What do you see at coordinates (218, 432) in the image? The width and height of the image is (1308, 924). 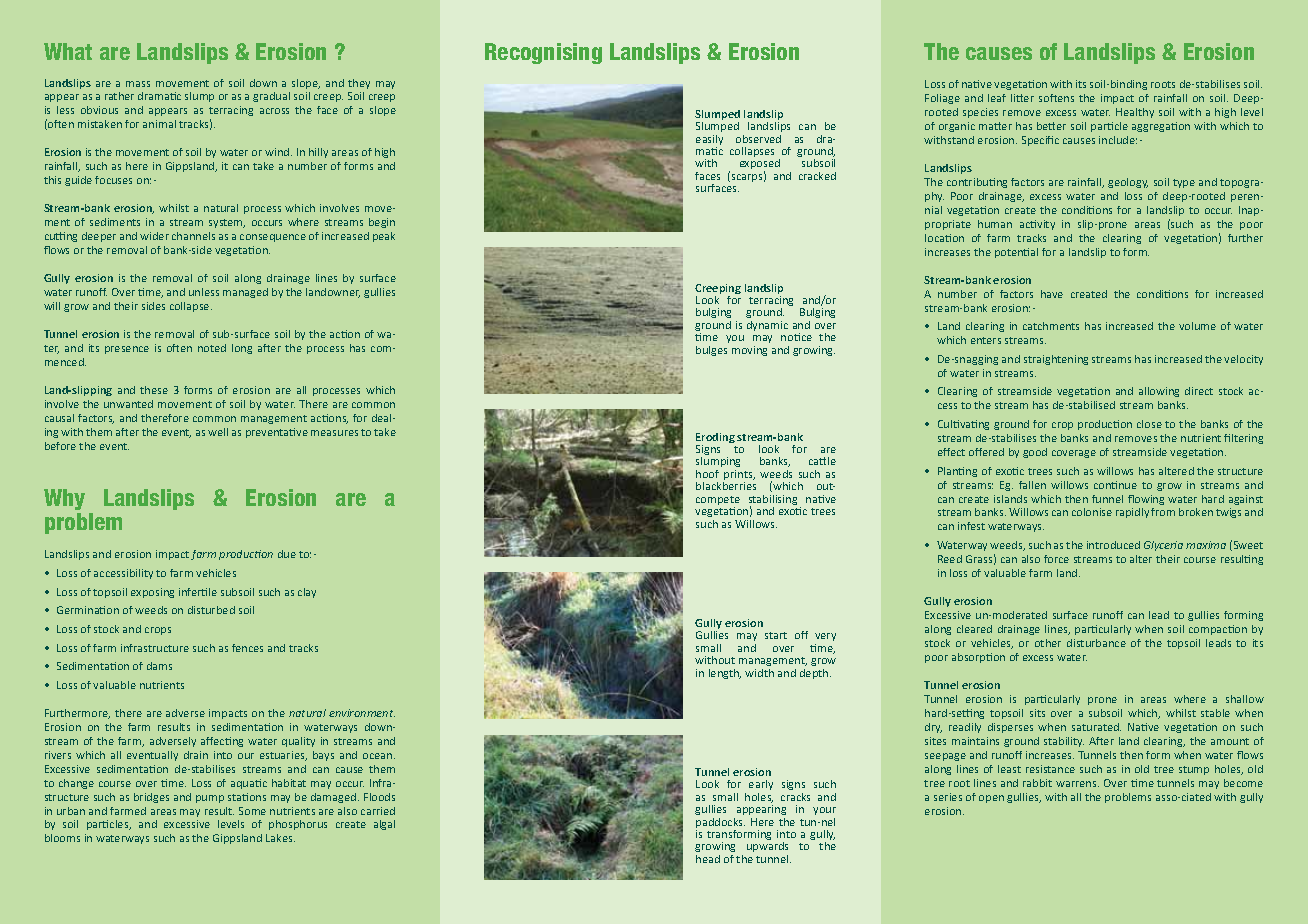 I see `well` at bounding box center [218, 432].
